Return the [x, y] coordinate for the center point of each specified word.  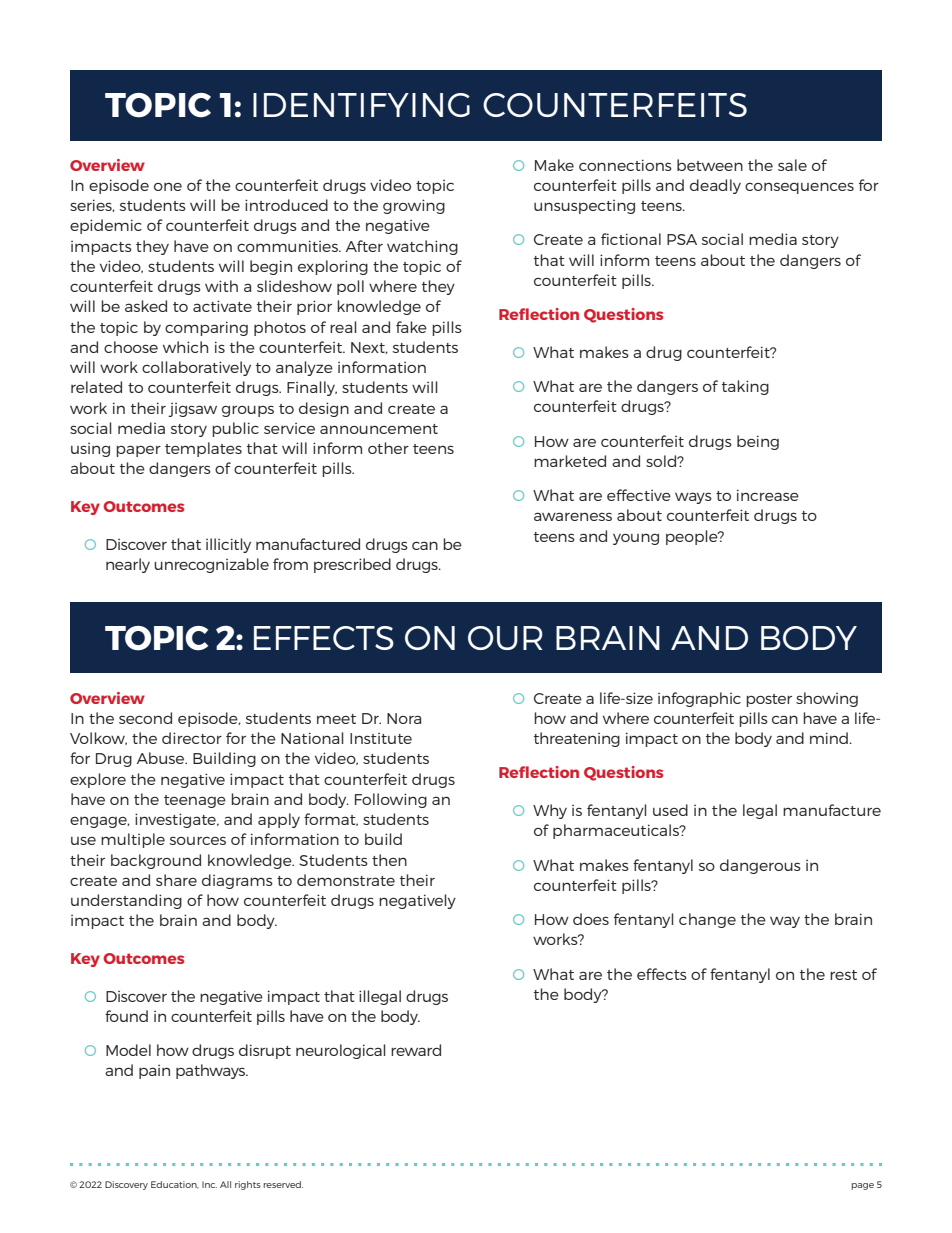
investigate [176, 820]
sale [792, 165]
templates [203, 449]
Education [175, 1185]
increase [768, 495]
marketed [570, 461]
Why [550, 811]
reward [416, 1050]
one [168, 186]
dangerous [760, 866]
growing [414, 206]
